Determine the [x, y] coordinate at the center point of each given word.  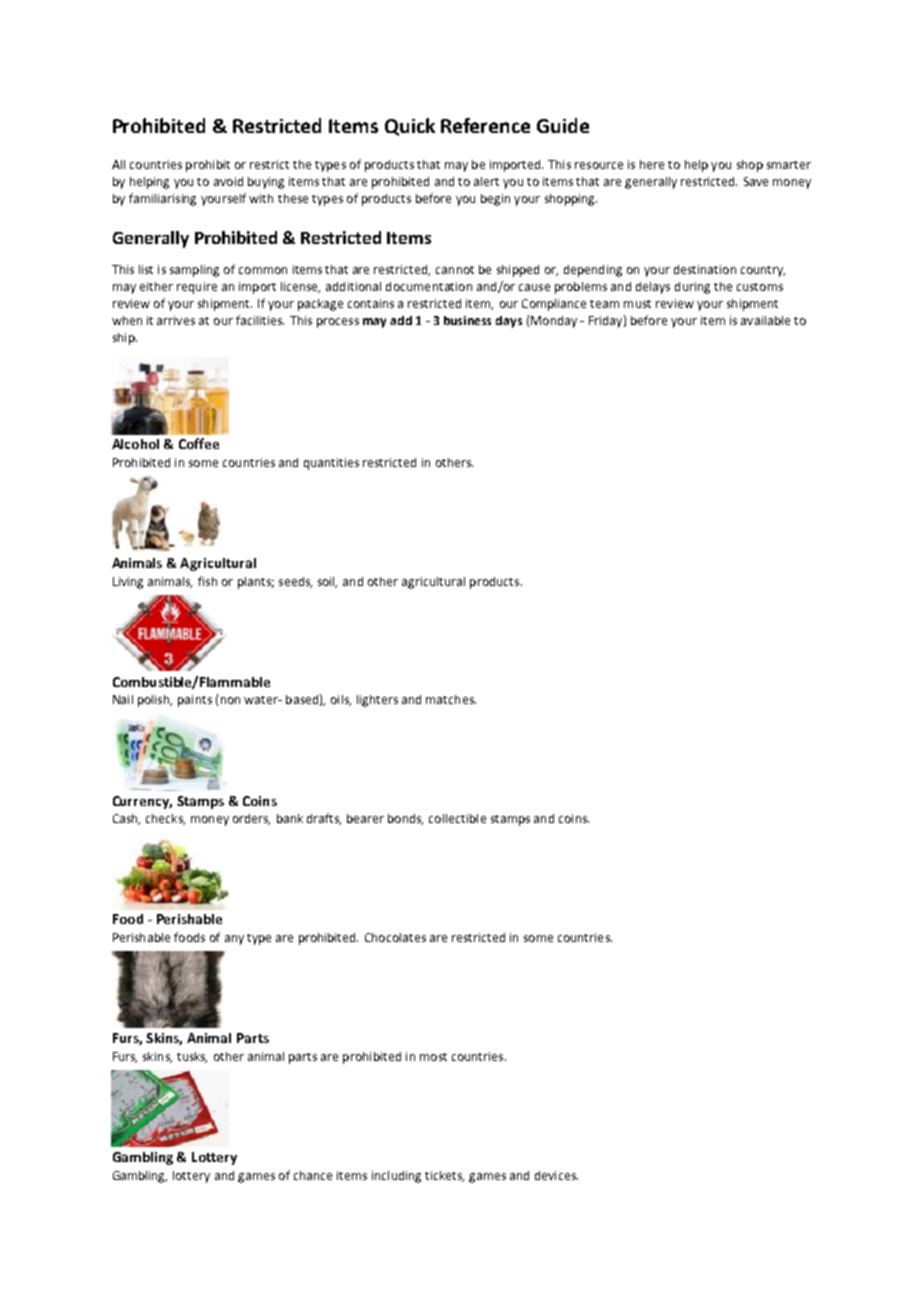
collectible [457, 818]
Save [756, 181]
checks [165, 819]
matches [451, 699]
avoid [228, 181]
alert [486, 181]
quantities [331, 464]
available [765, 320]
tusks [192, 1057]
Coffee [199, 443]
